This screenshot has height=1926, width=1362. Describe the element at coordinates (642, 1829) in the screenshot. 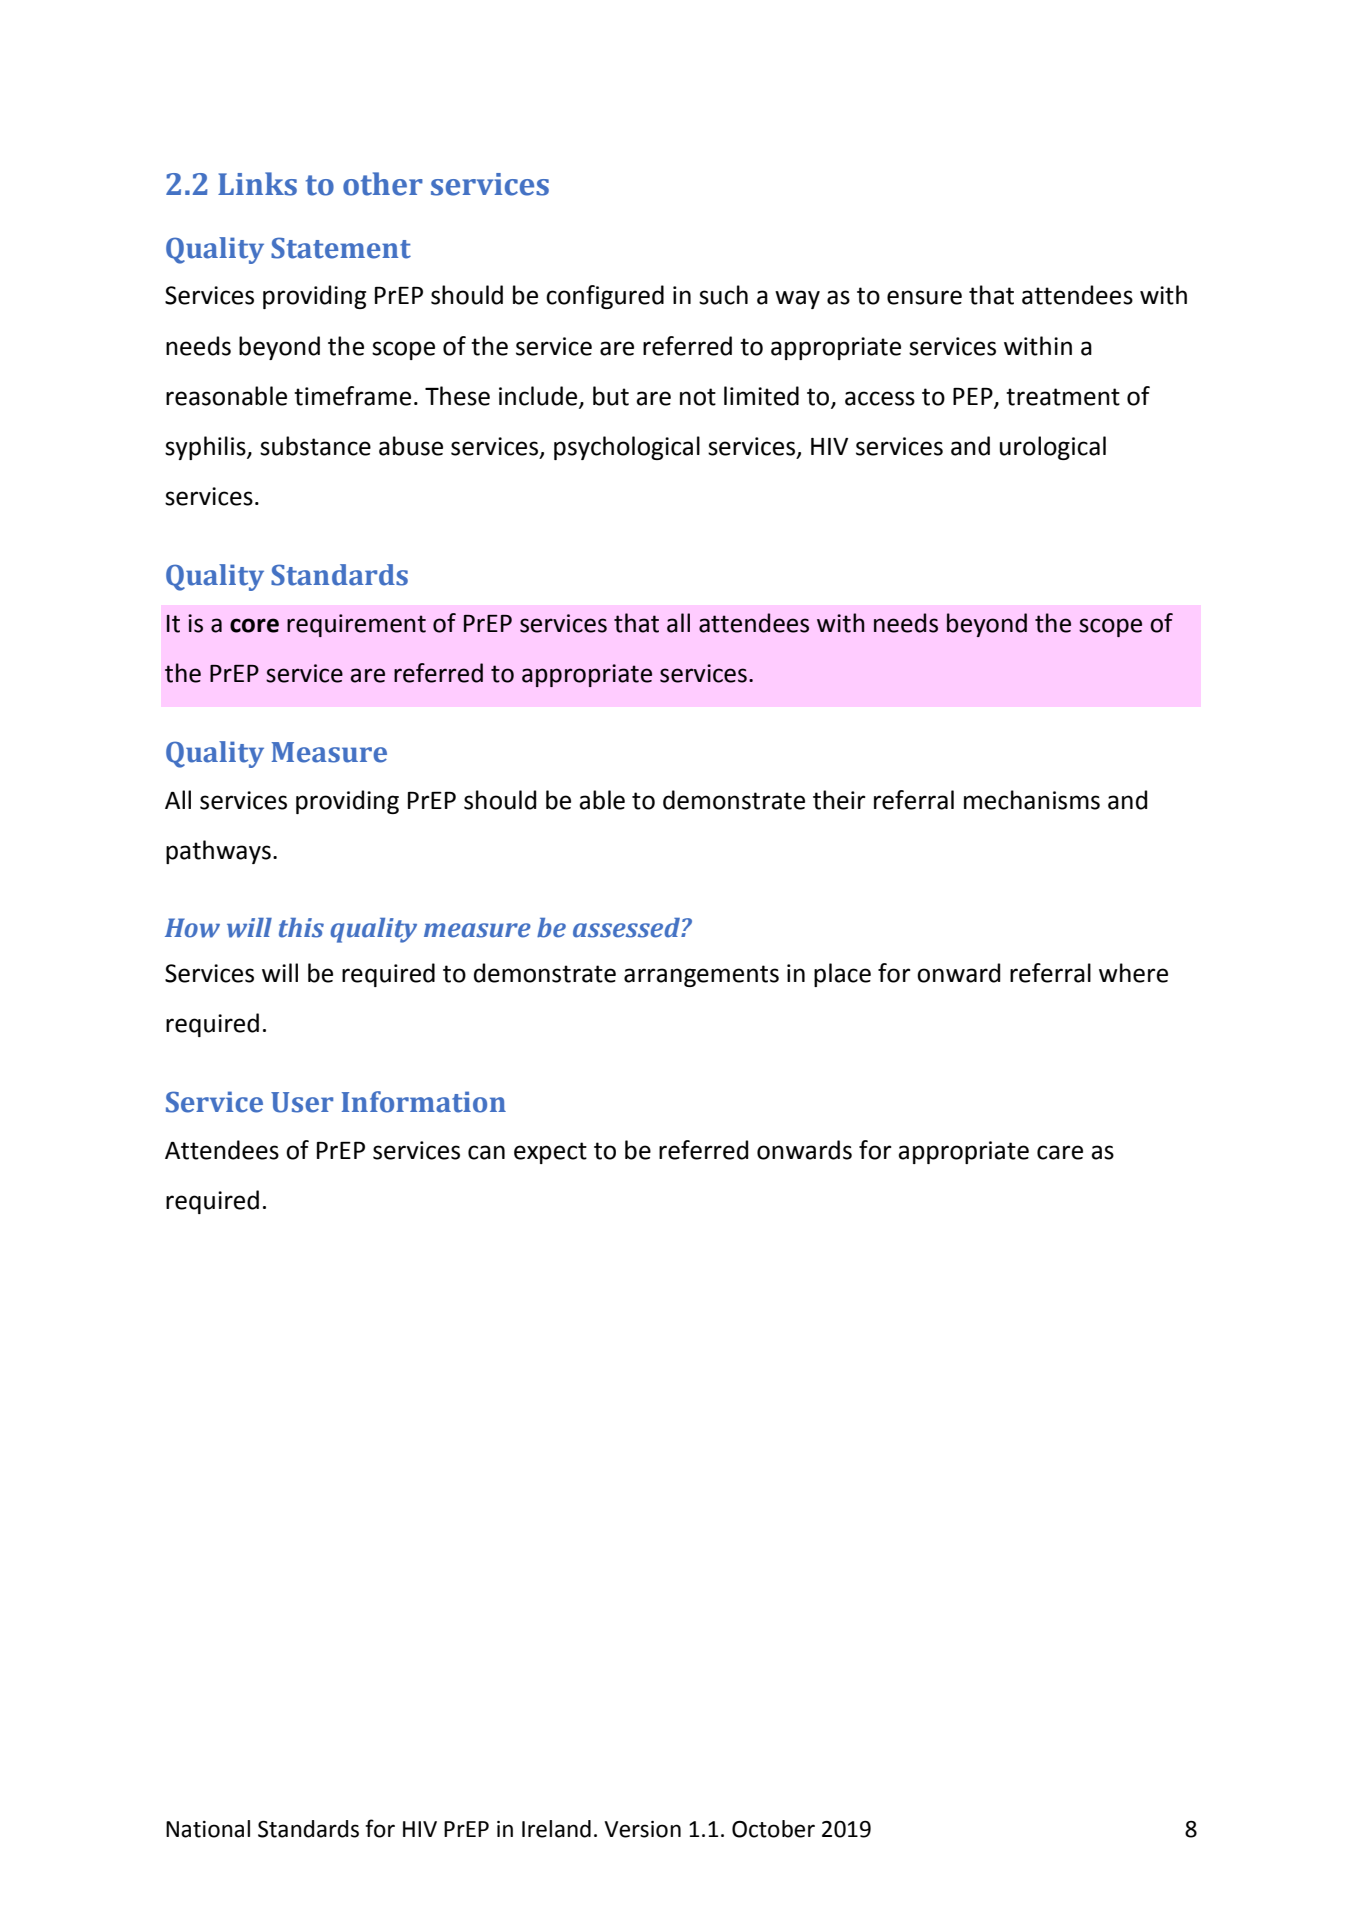

I see `Version` at that location.
